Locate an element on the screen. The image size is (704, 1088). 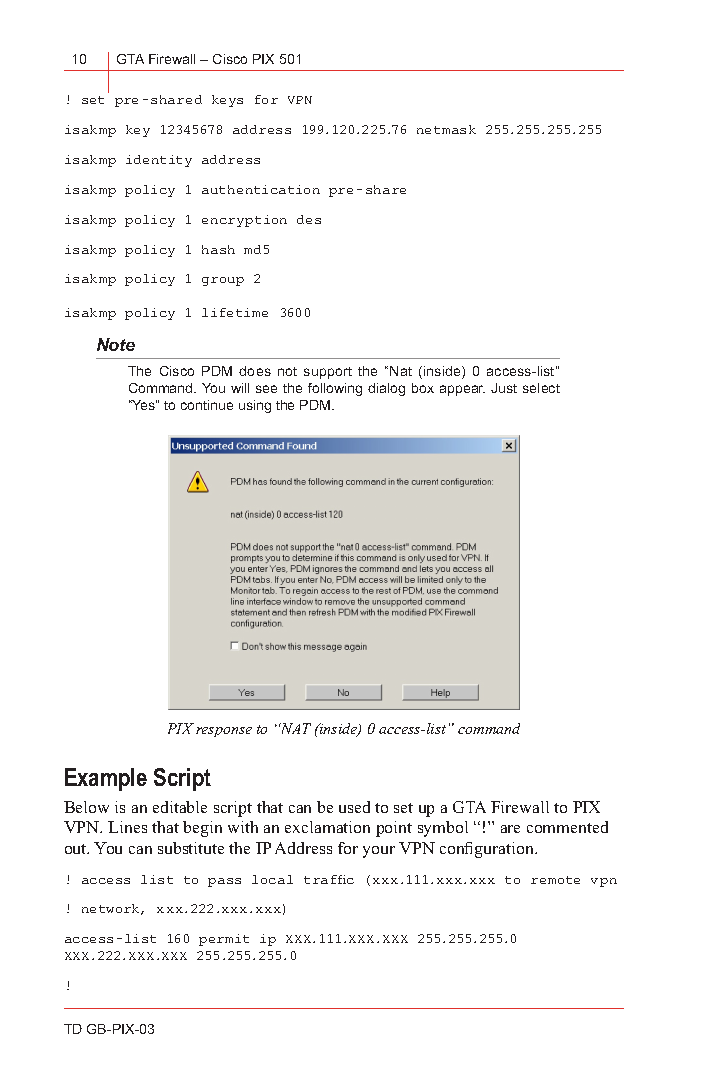
using is located at coordinates (255, 406).
